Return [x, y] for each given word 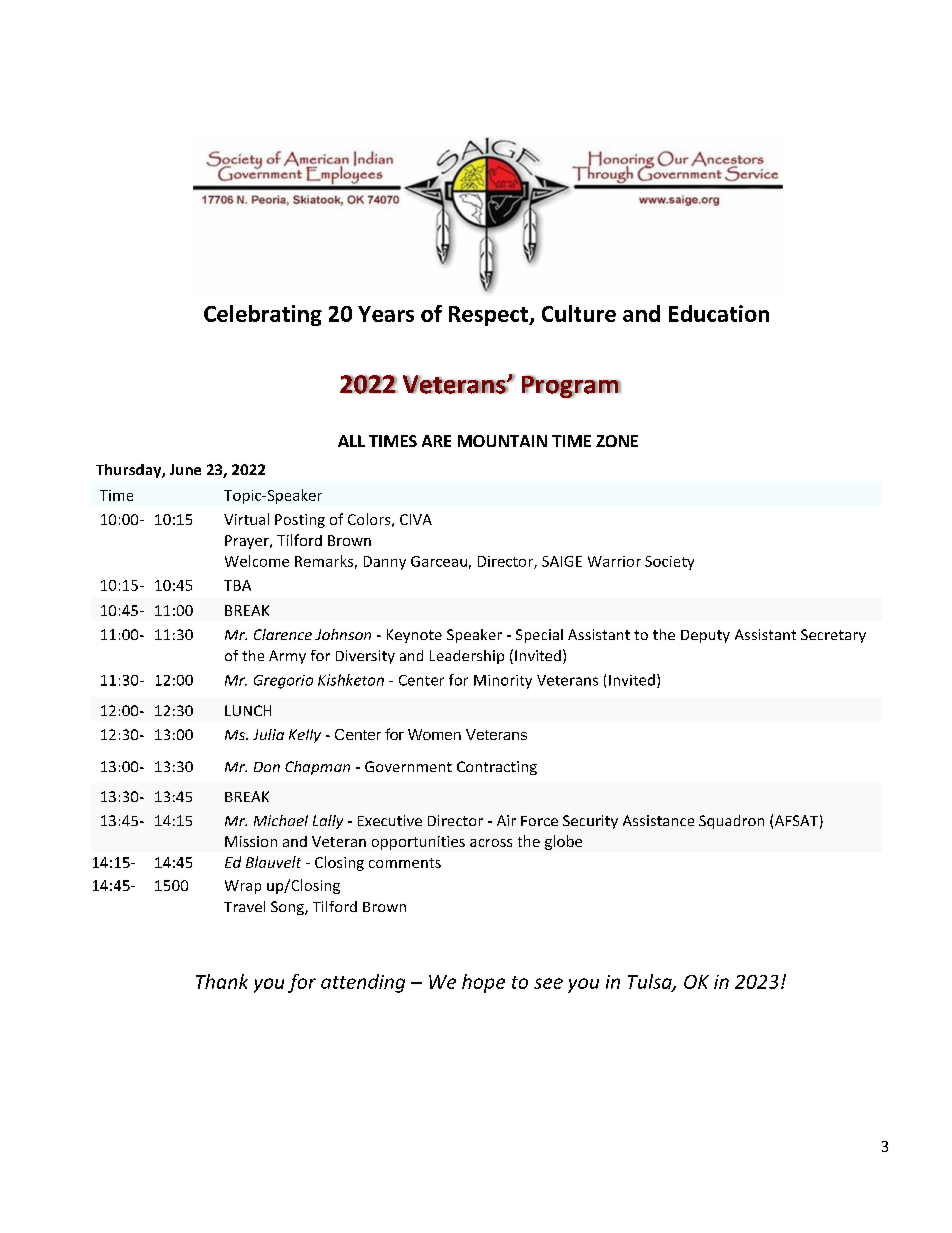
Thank [222, 981]
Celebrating [263, 315]
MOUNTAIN [502, 441]
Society [669, 563]
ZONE [617, 441]
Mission [251, 841]
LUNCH [248, 710]
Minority [503, 682]
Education [719, 313]
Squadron [731, 822]
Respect [489, 316]
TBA [237, 585]
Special [539, 636]
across [491, 843]
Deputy [705, 636]
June [185, 469]
